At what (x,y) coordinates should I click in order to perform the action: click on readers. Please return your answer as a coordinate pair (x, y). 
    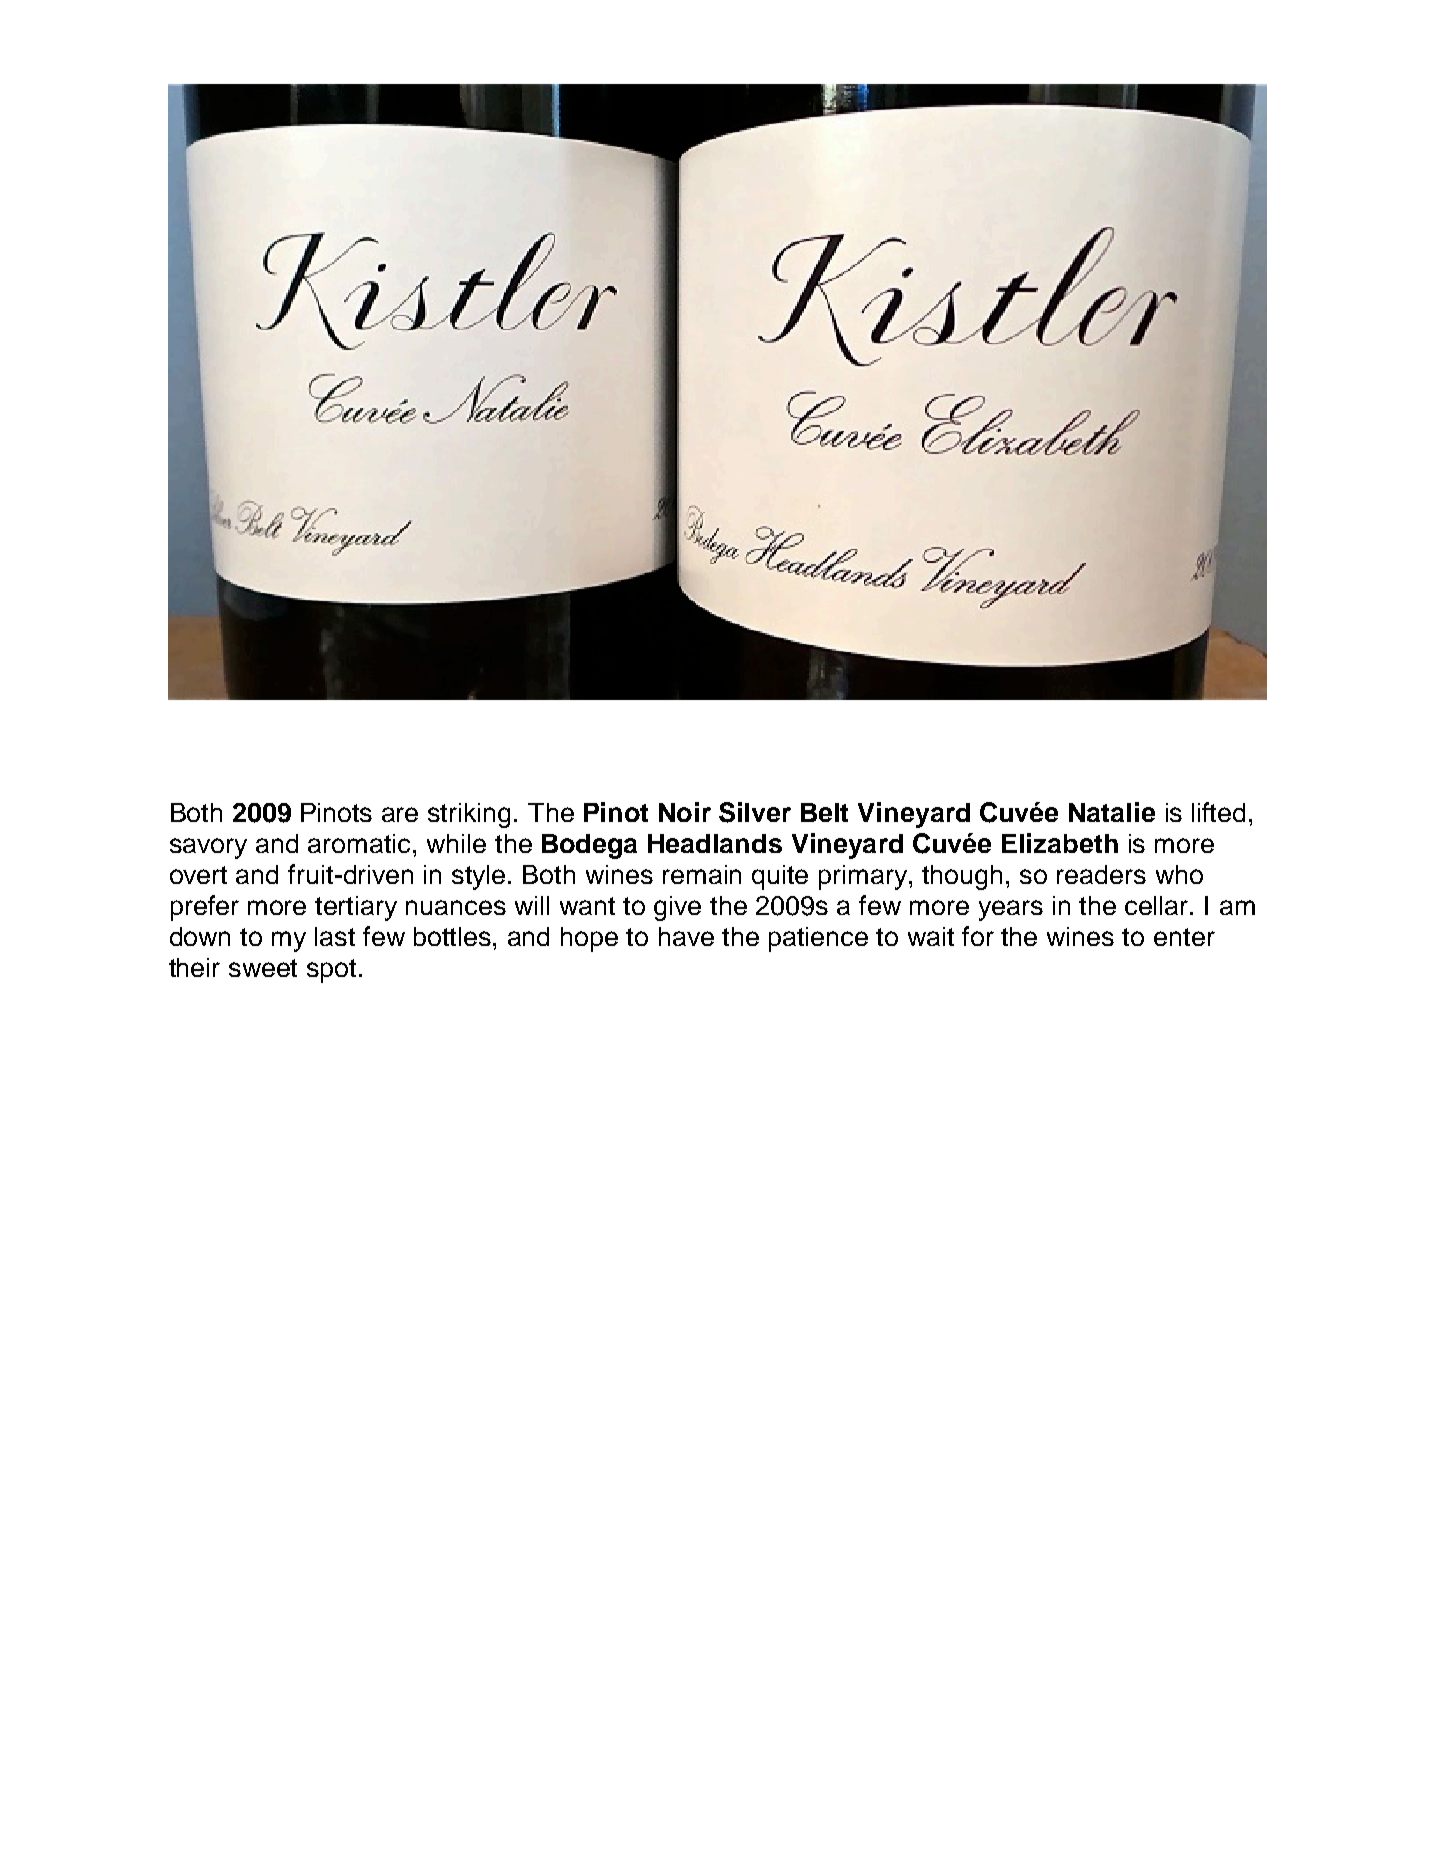
    Looking at the image, I should click on (1101, 874).
